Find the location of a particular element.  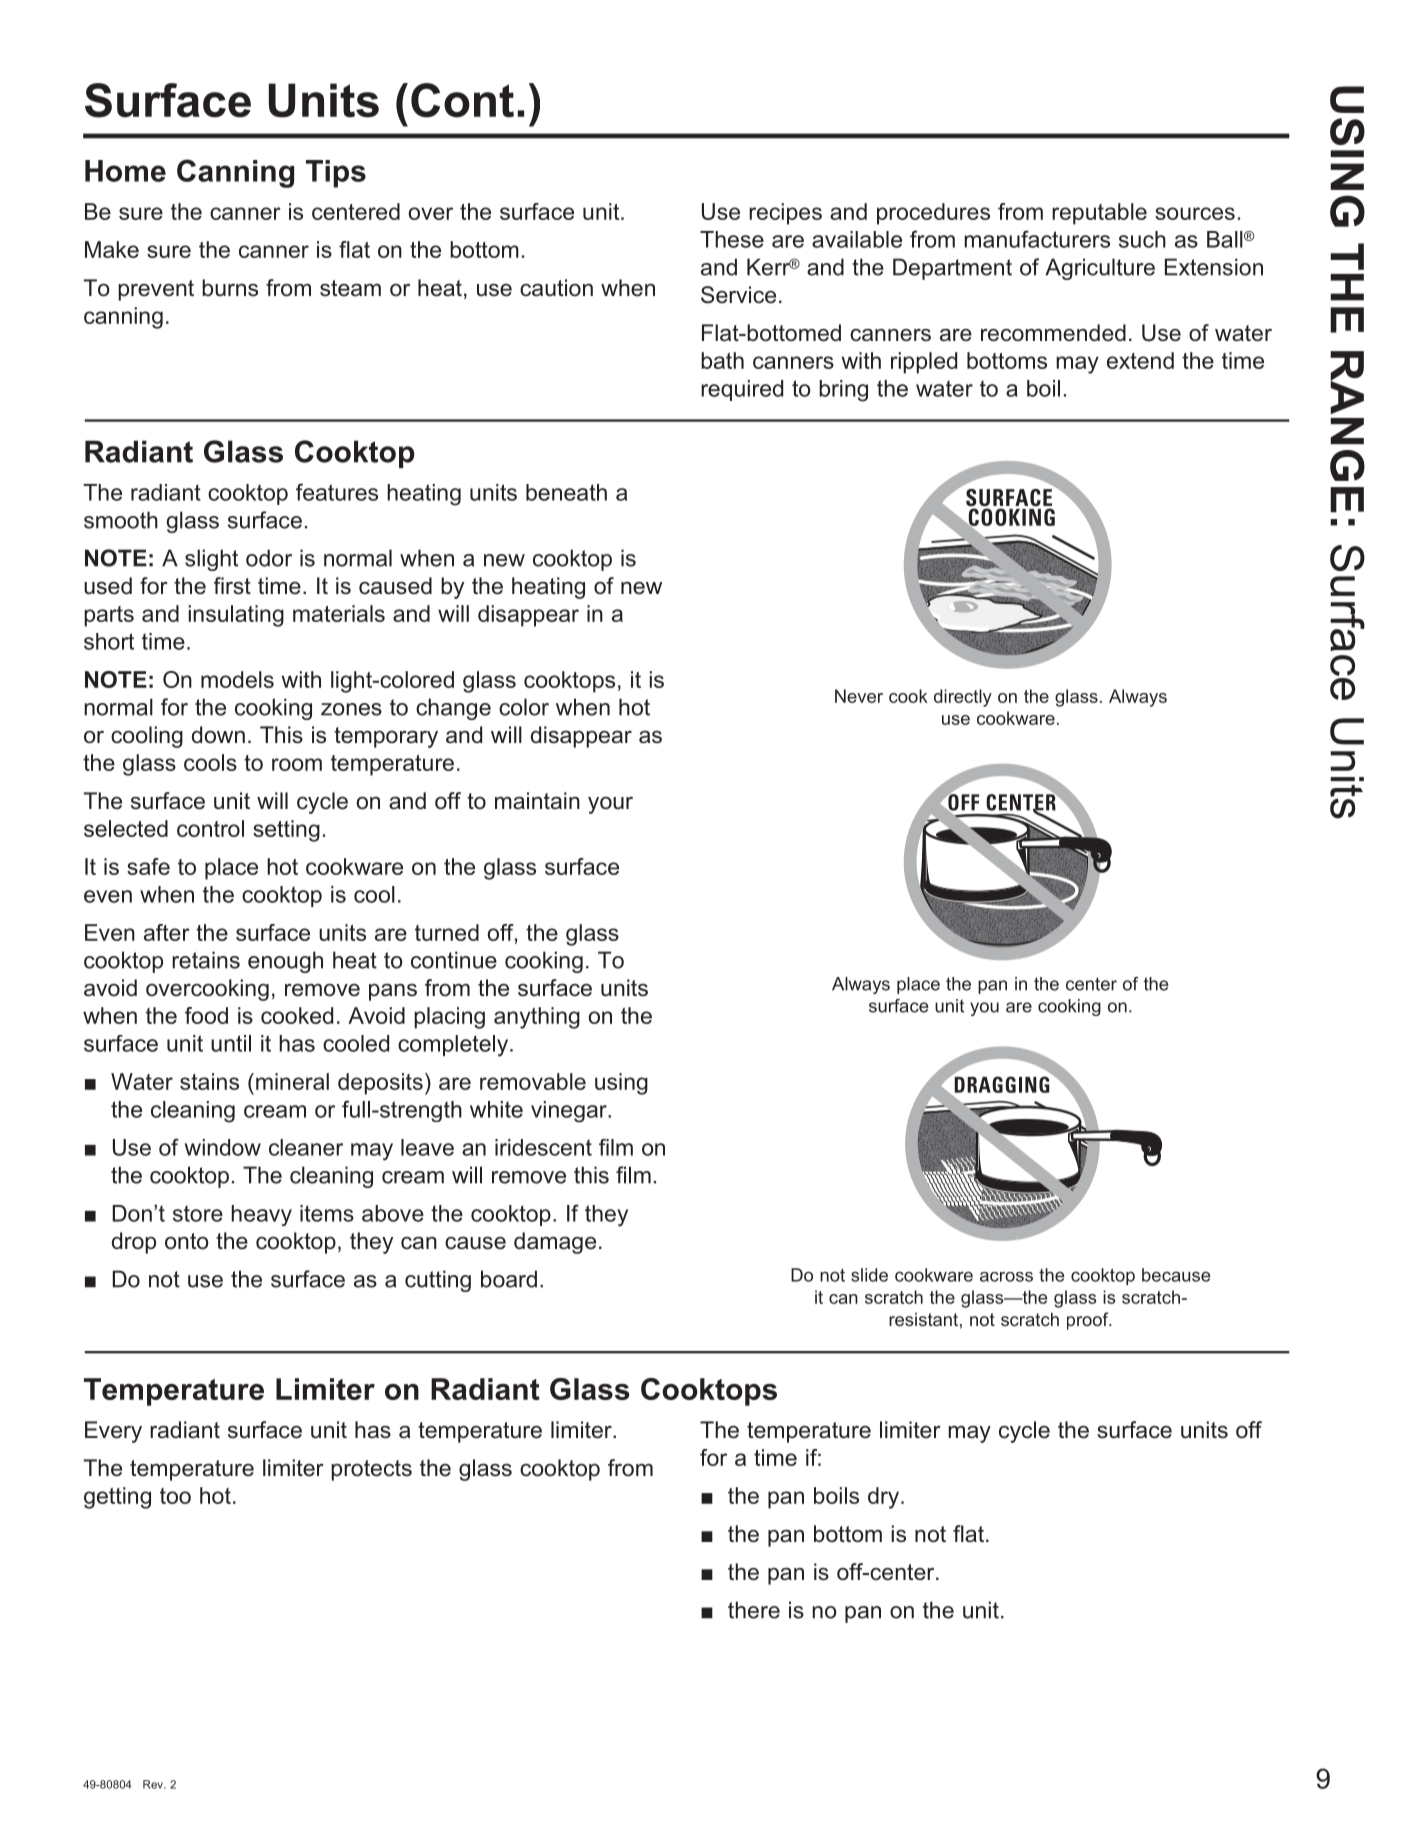

your is located at coordinates (610, 805).
